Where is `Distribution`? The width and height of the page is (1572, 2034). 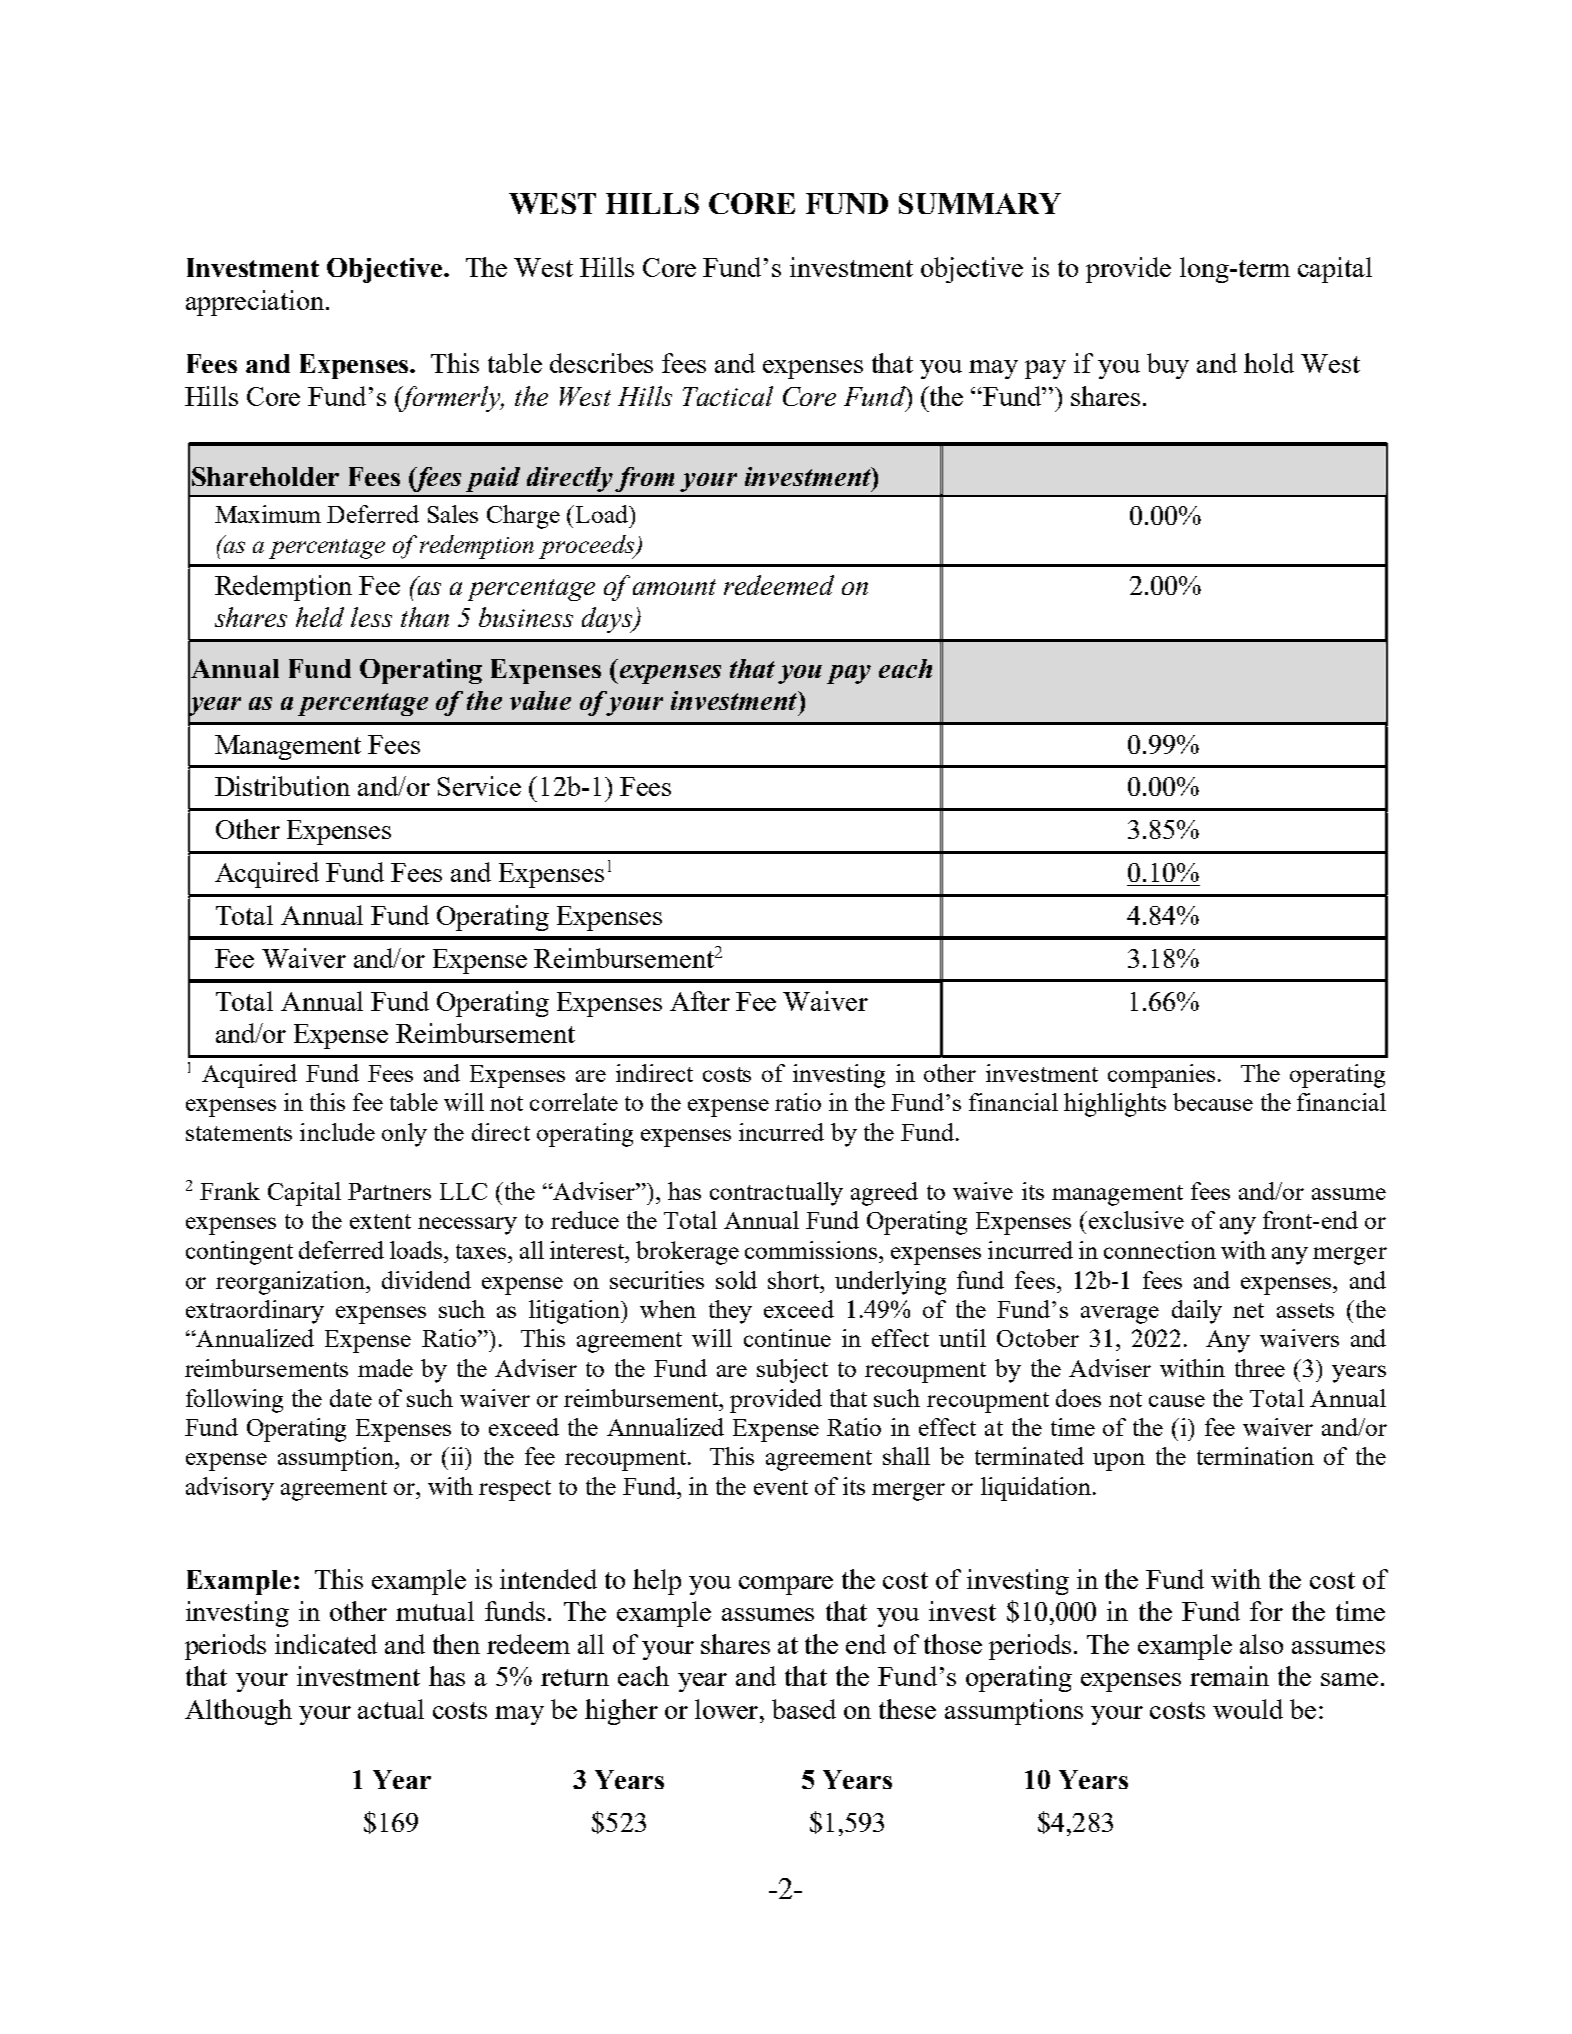 Distribution is located at coordinates (282, 786).
